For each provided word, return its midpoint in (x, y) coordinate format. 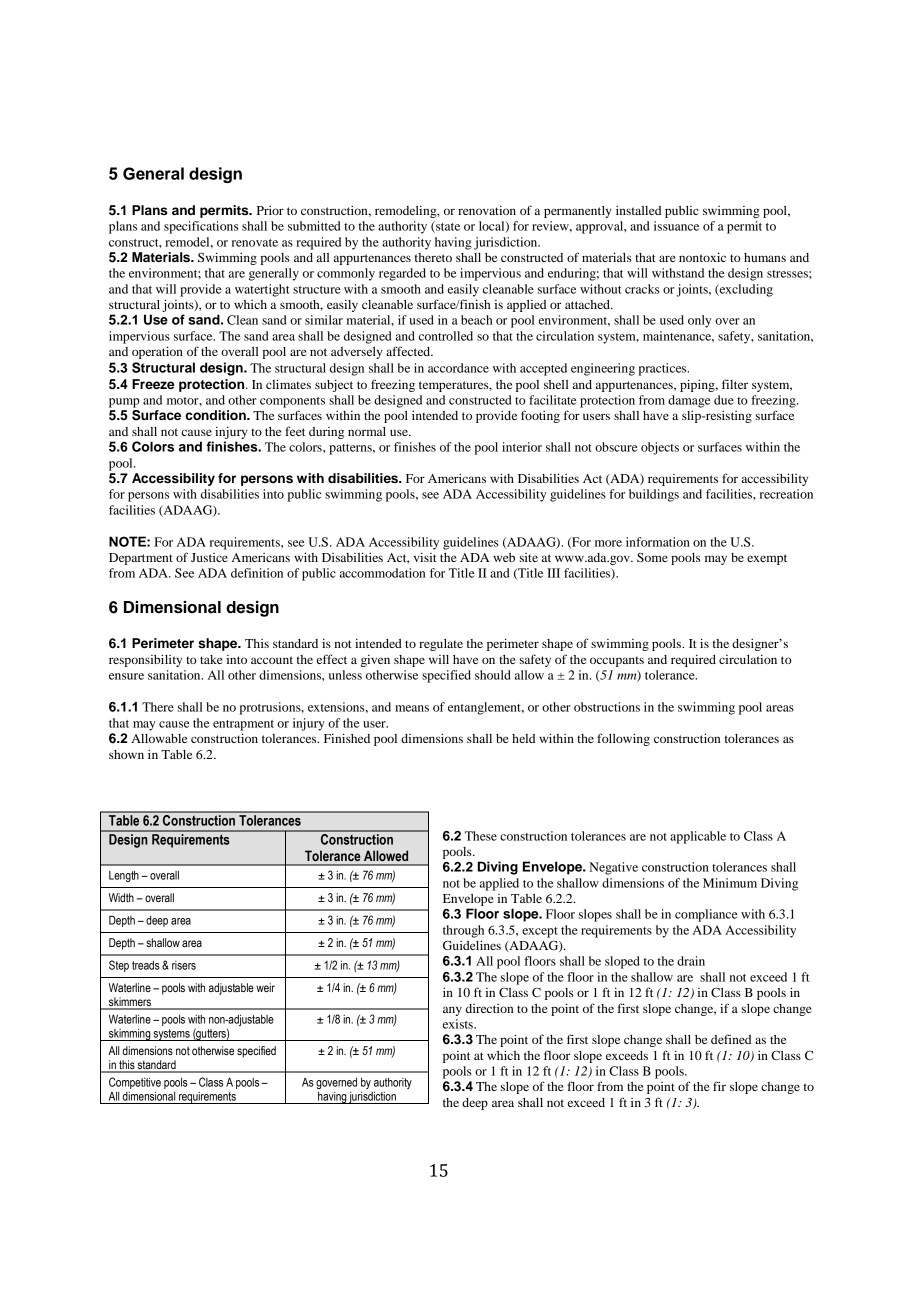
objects (660, 448)
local (493, 227)
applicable (698, 837)
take (211, 659)
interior (522, 447)
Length (124, 876)
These (481, 836)
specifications (201, 227)
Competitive (135, 1083)
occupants (617, 661)
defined (731, 1039)
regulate (441, 645)
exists (459, 1024)
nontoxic (702, 257)
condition (216, 415)
